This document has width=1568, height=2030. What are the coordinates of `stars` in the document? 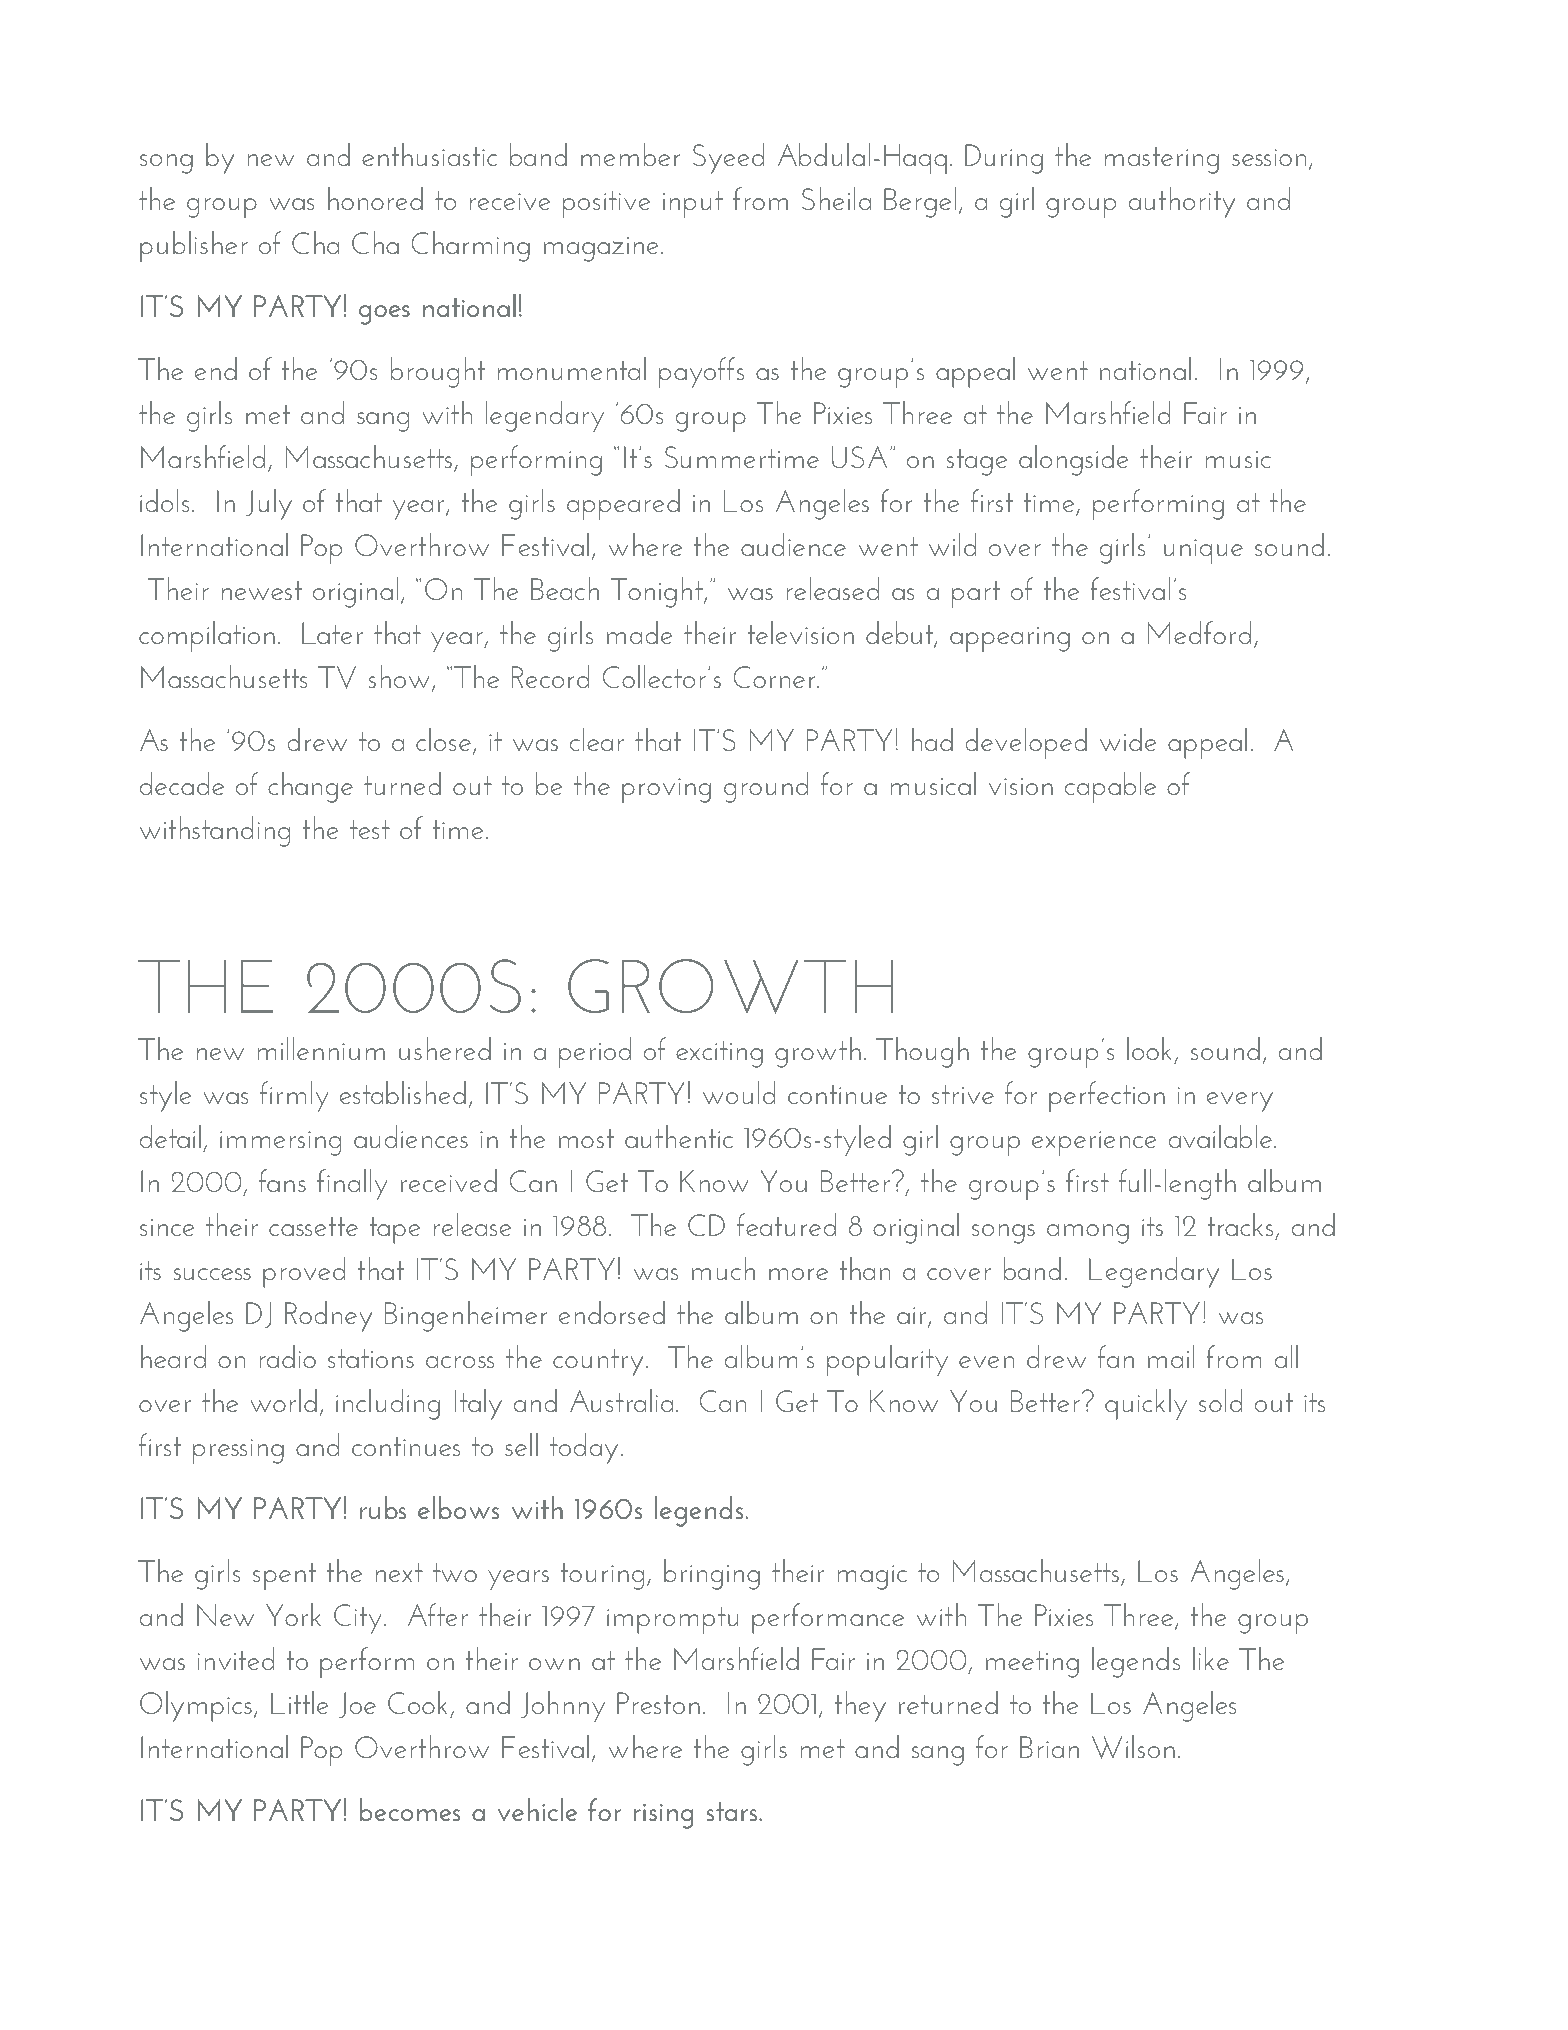 It's located at (733, 1811).
